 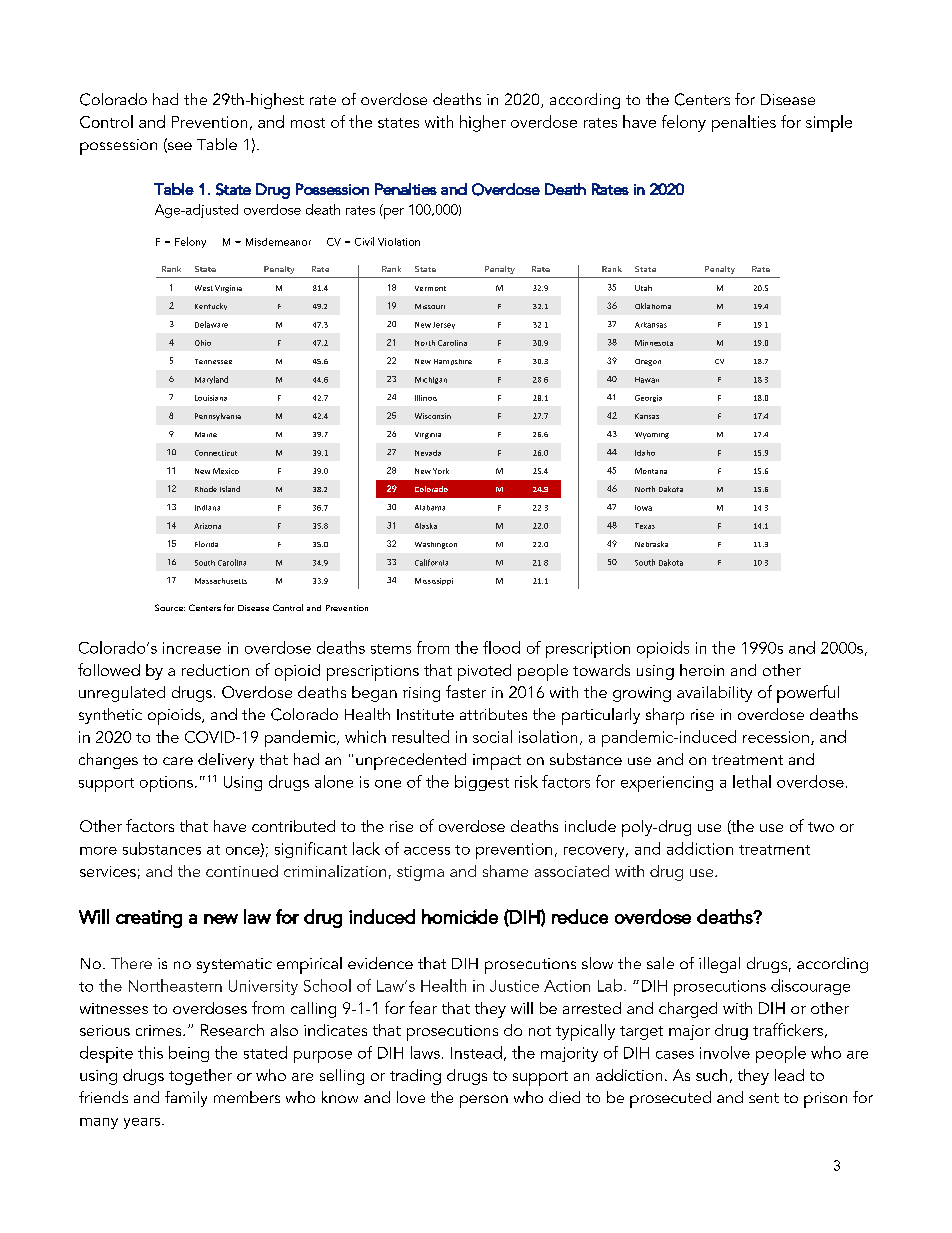 What do you see at coordinates (484, 1101) in the image?
I see `person` at bounding box center [484, 1101].
